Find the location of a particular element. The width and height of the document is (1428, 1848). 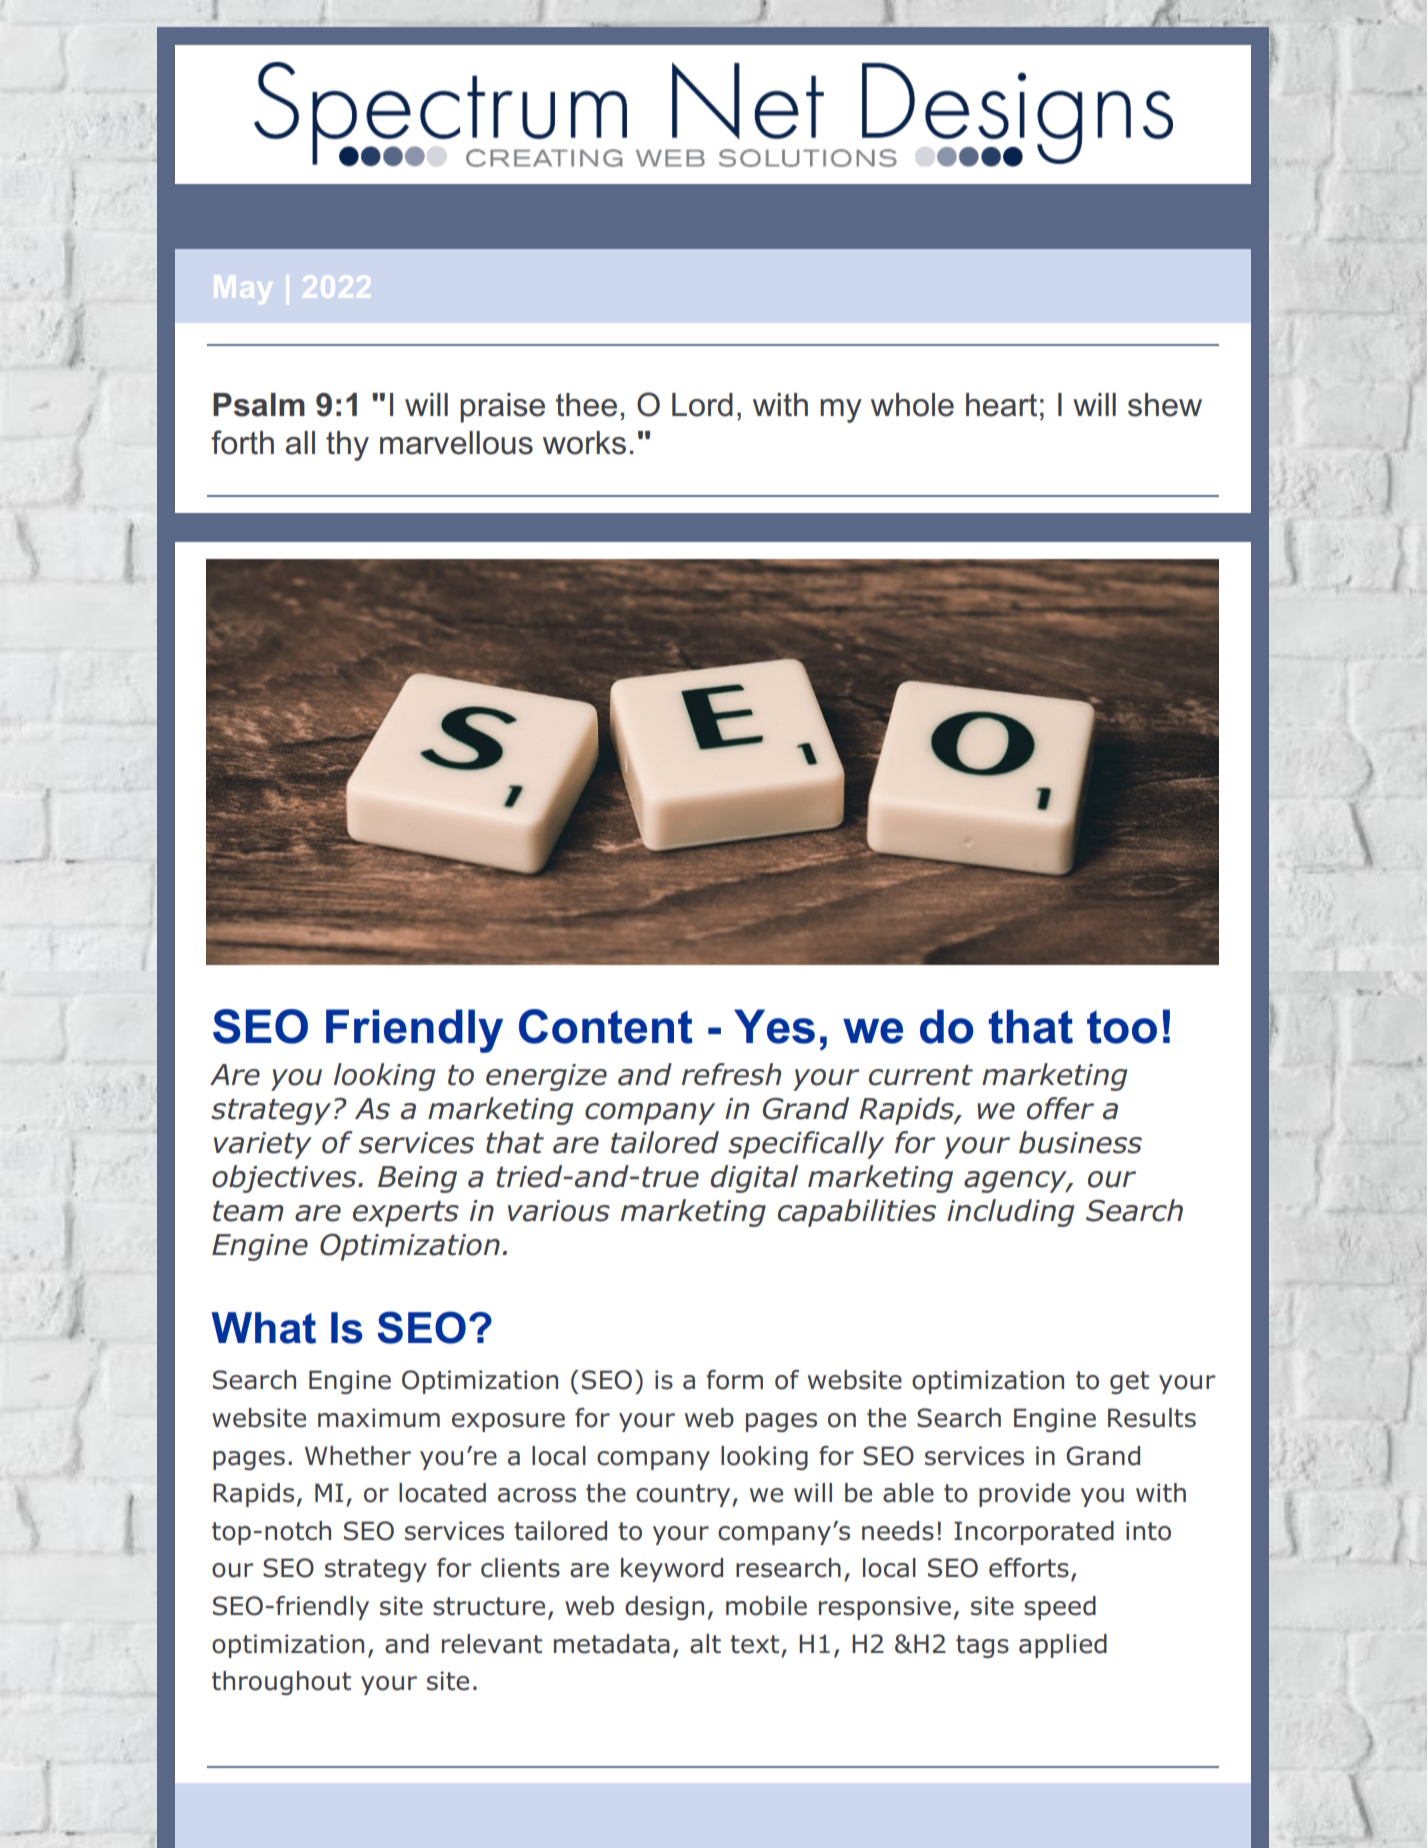

Yes is located at coordinates (774, 1026).
